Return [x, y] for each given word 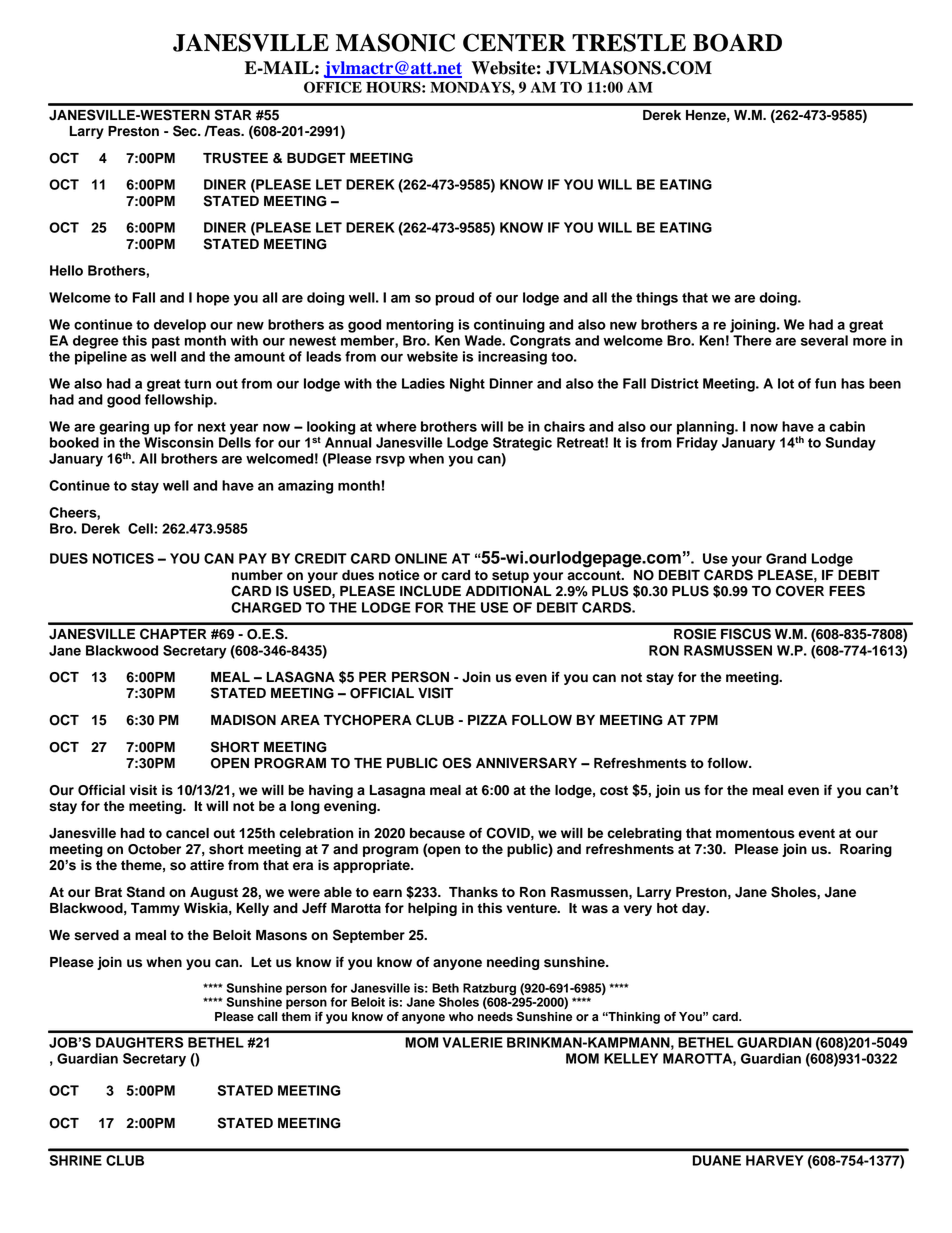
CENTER [514, 42]
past [166, 342]
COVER [800, 591]
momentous [755, 834]
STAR [233, 115]
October [154, 849]
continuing [509, 326]
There [752, 340]
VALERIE [473, 1042]
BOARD [737, 42]
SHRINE [75, 1160]
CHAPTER [173, 634]
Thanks [473, 892]
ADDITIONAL [508, 591]
